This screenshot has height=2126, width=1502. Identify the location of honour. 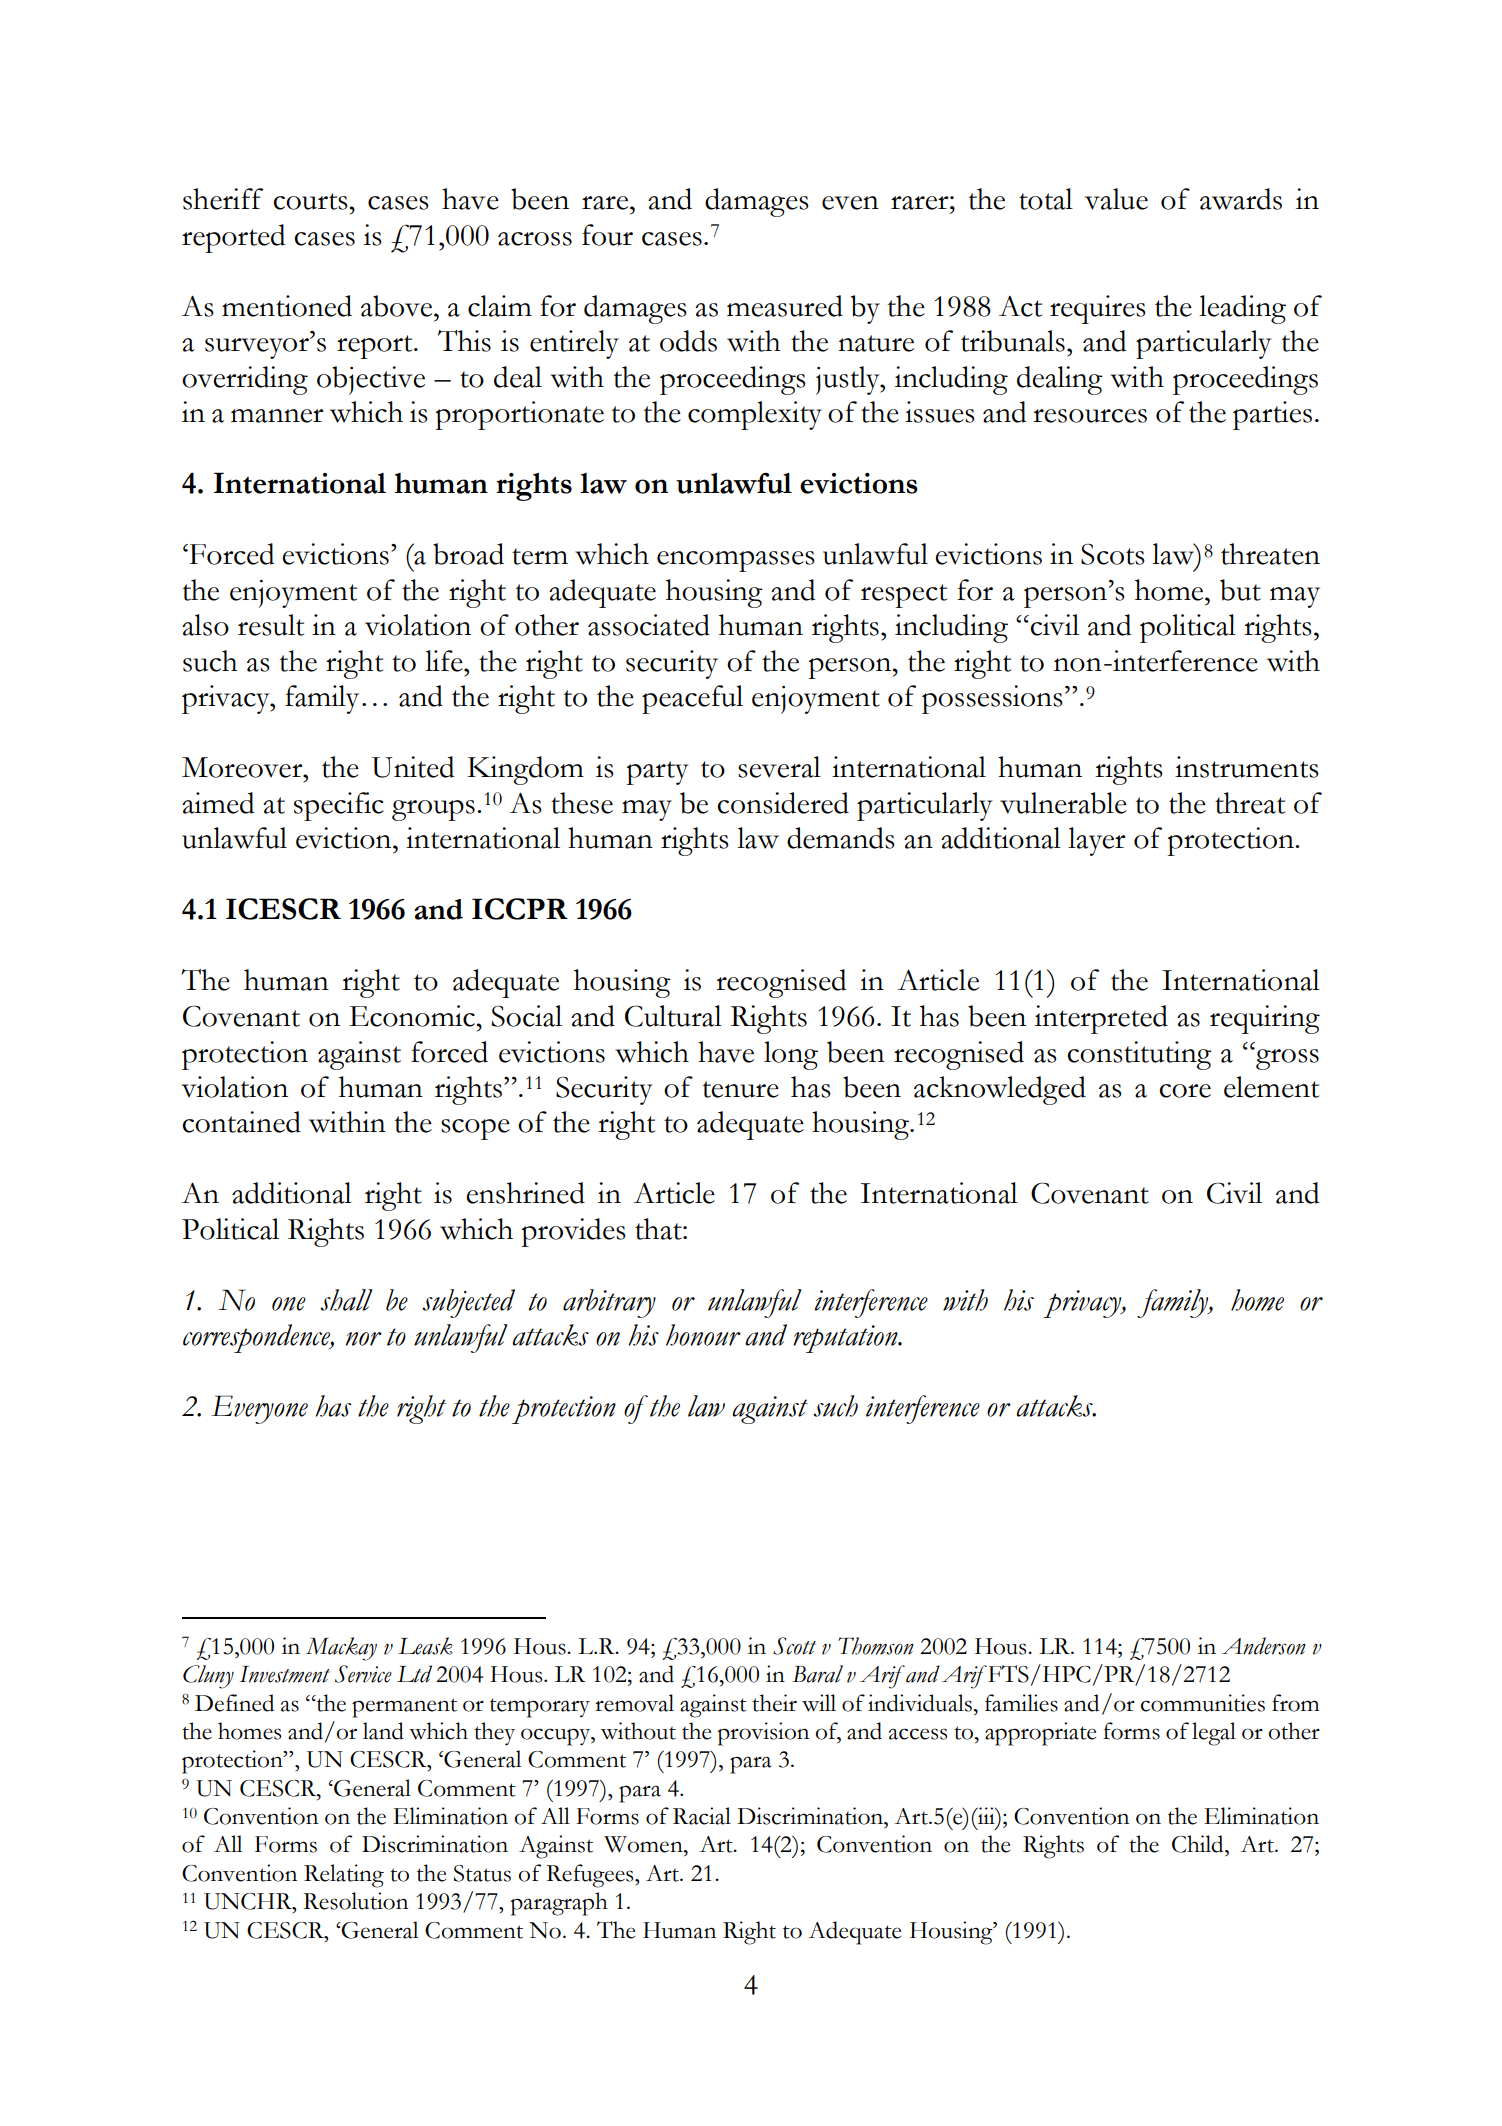
(703, 1335).
